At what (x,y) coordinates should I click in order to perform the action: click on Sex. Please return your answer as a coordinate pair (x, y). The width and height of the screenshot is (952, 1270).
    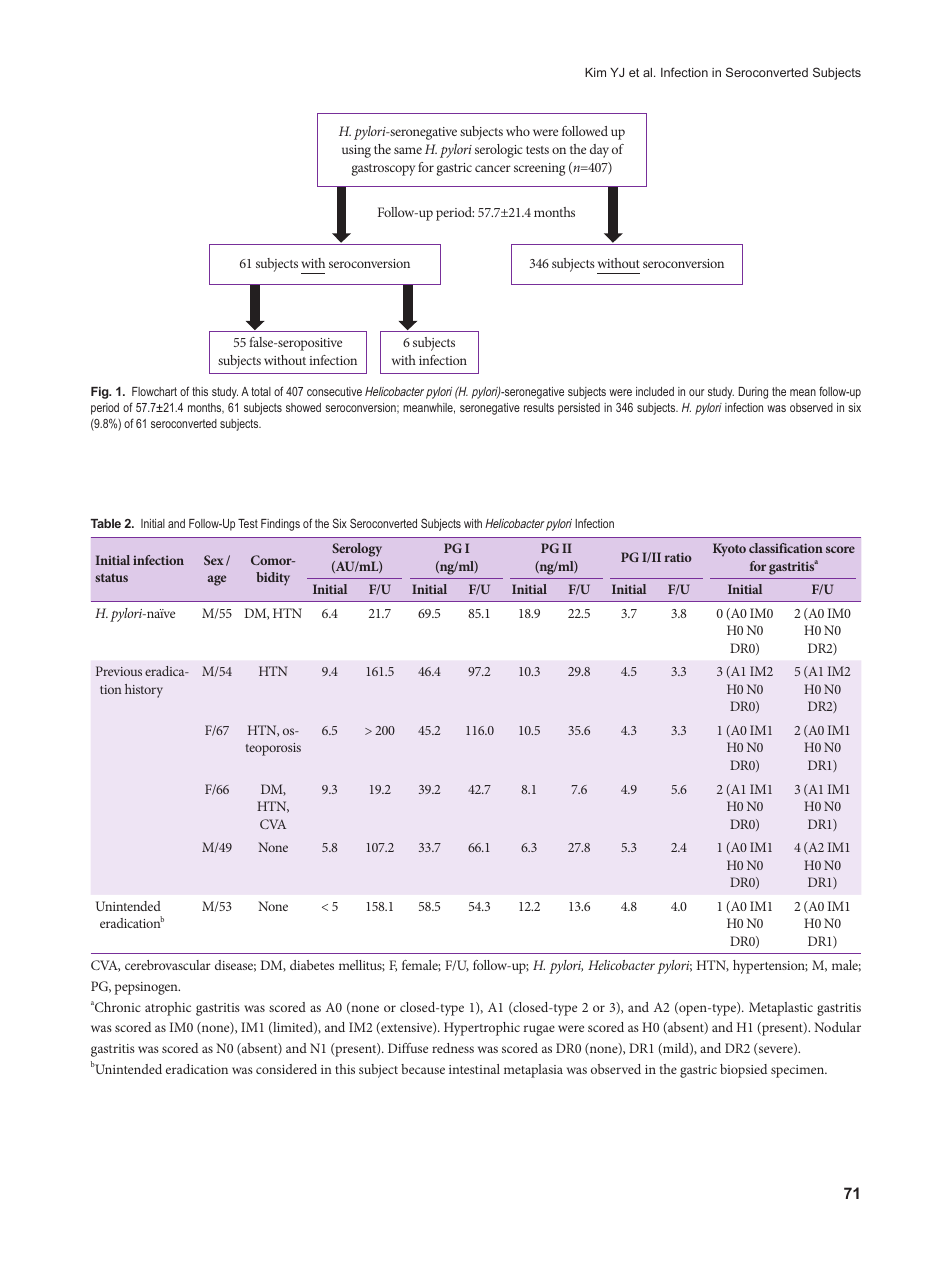
    Looking at the image, I should click on (214, 560).
